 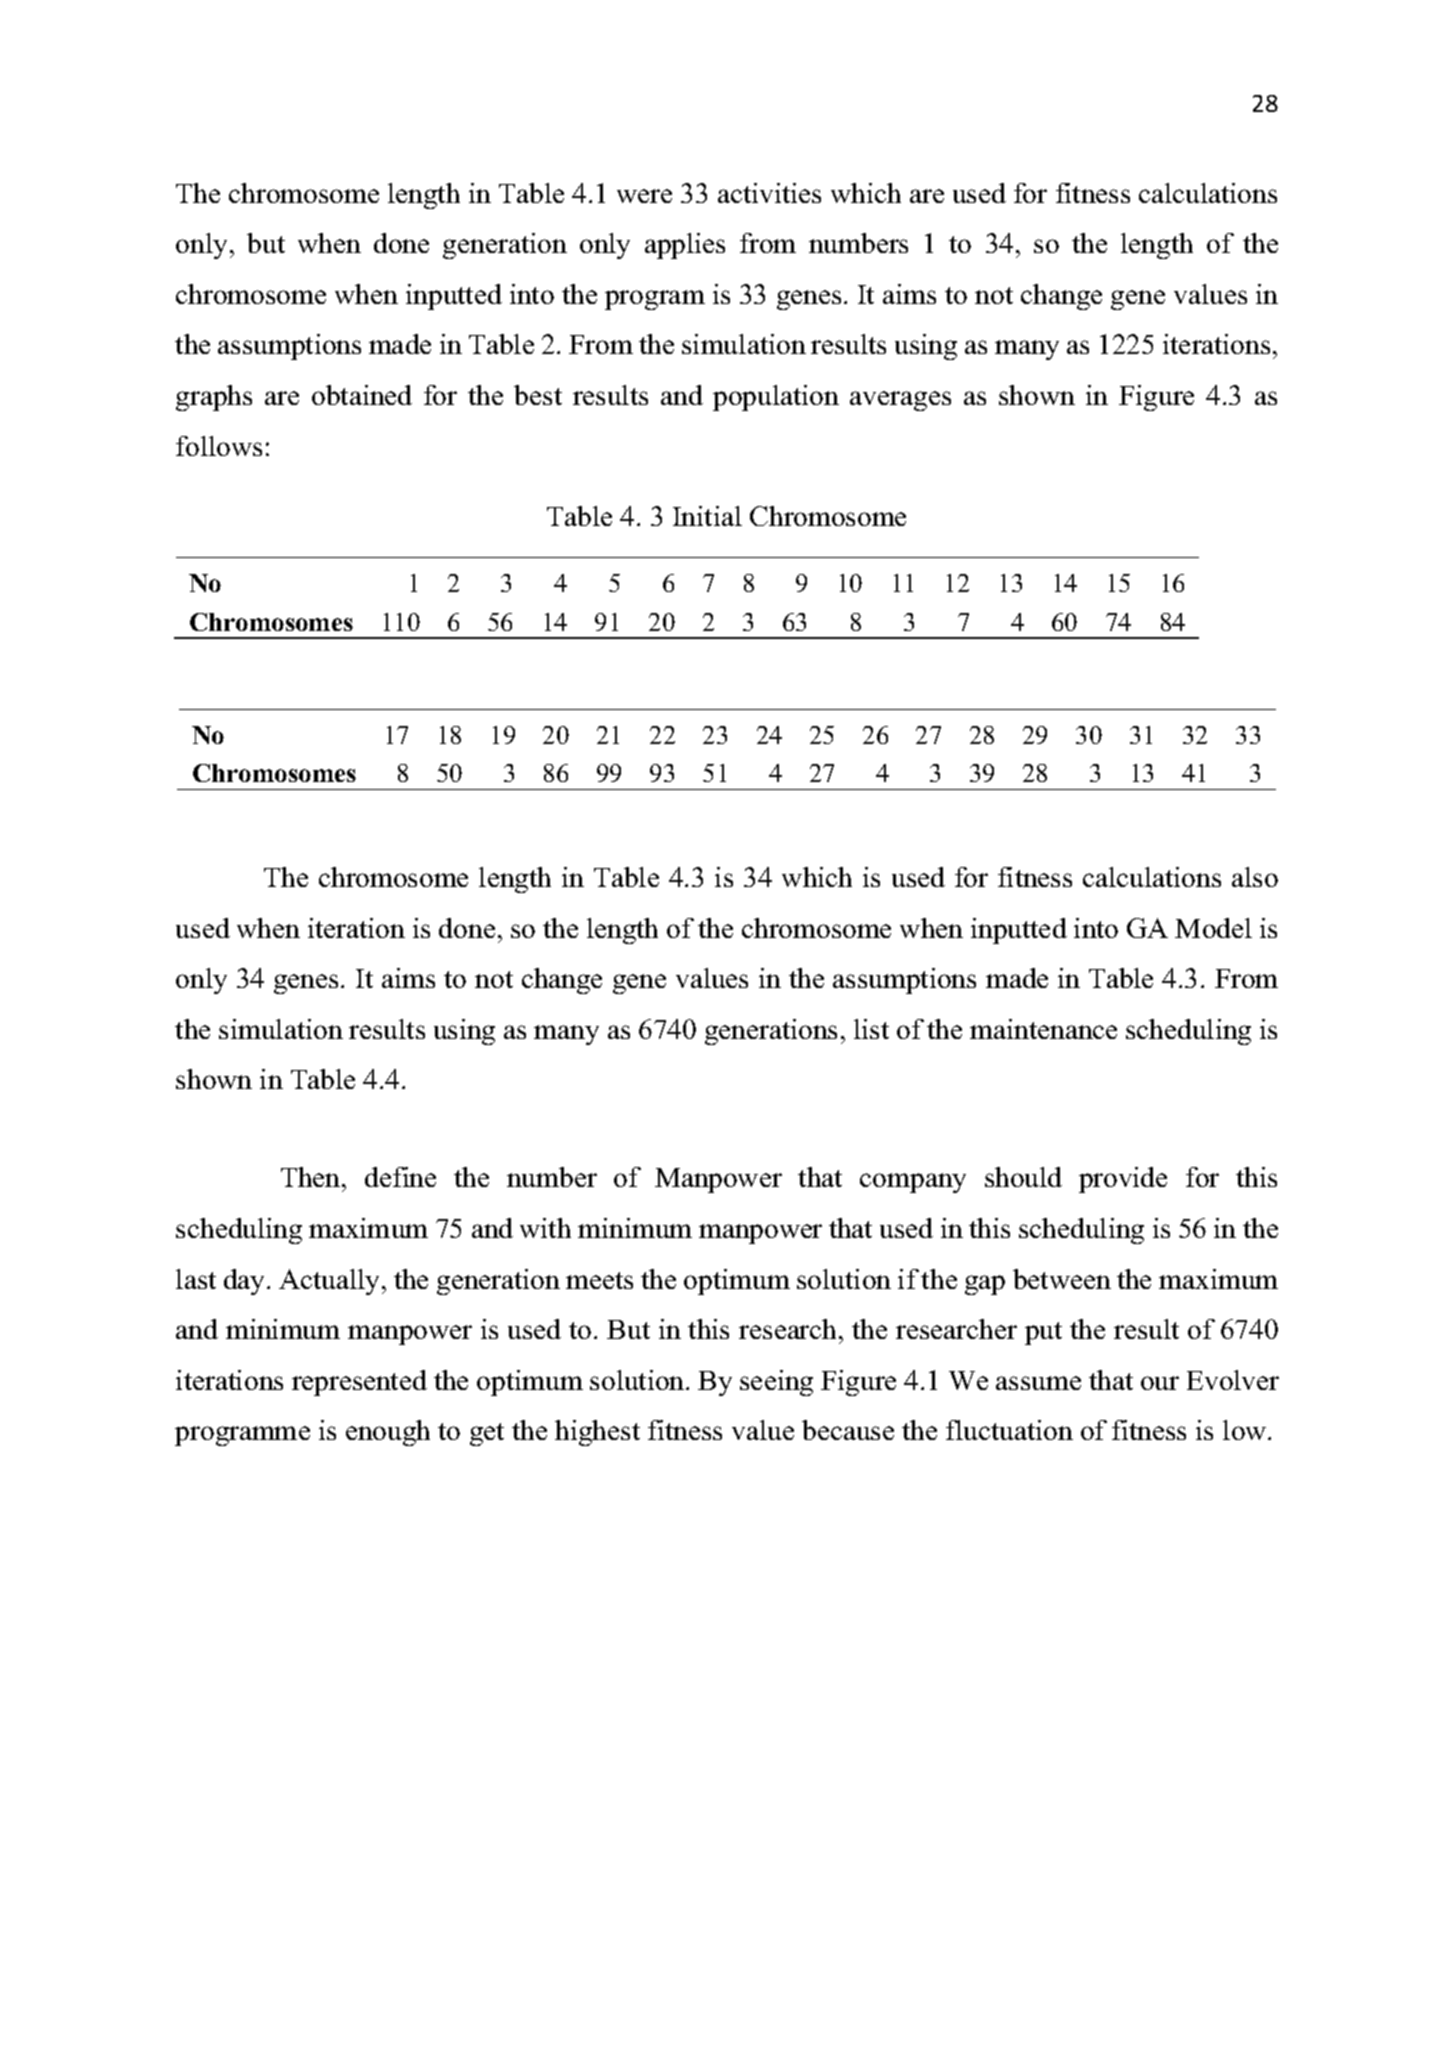 What do you see at coordinates (871, 1029) in the page?
I see `list` at bounding box center [871, 1029].
